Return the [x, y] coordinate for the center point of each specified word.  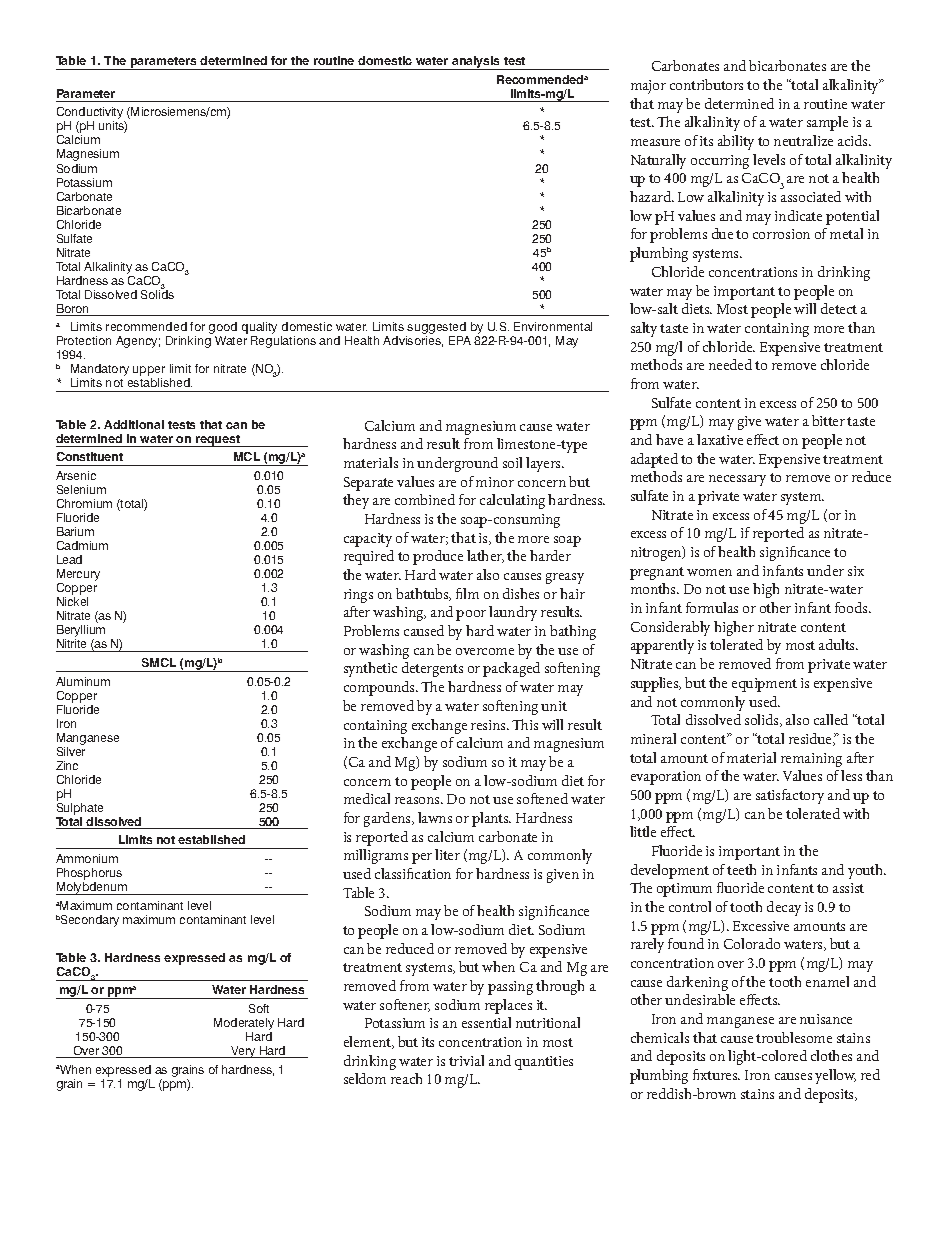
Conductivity [91, 114]
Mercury [78, 576]
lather [485, 556]
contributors [706, 84]
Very [244, 1052]
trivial [466, 1060]
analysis [476, 63]
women [709, 572]
